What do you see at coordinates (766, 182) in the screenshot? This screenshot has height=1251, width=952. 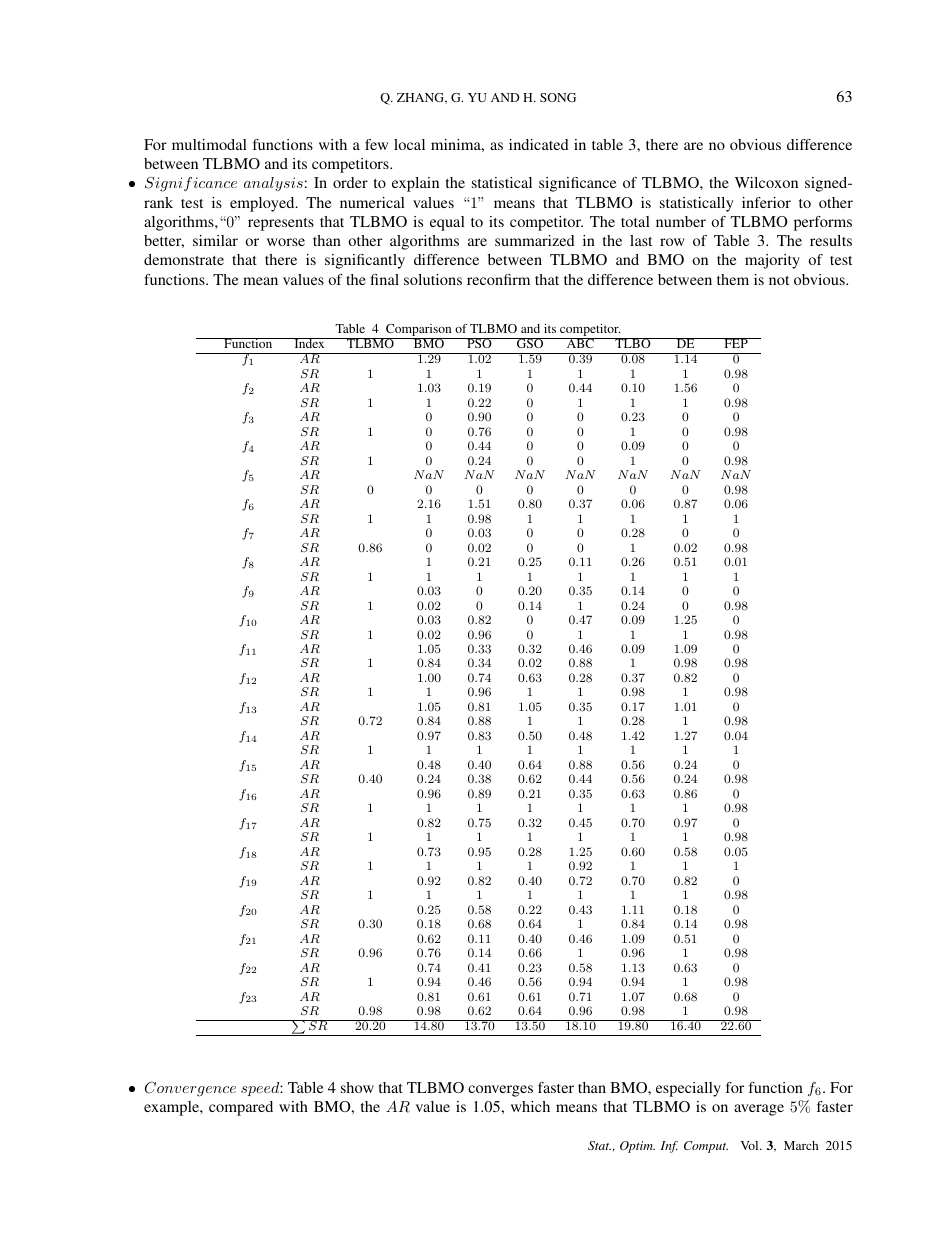 I see `Wilcoxon` at bounding box center [766, 182].
